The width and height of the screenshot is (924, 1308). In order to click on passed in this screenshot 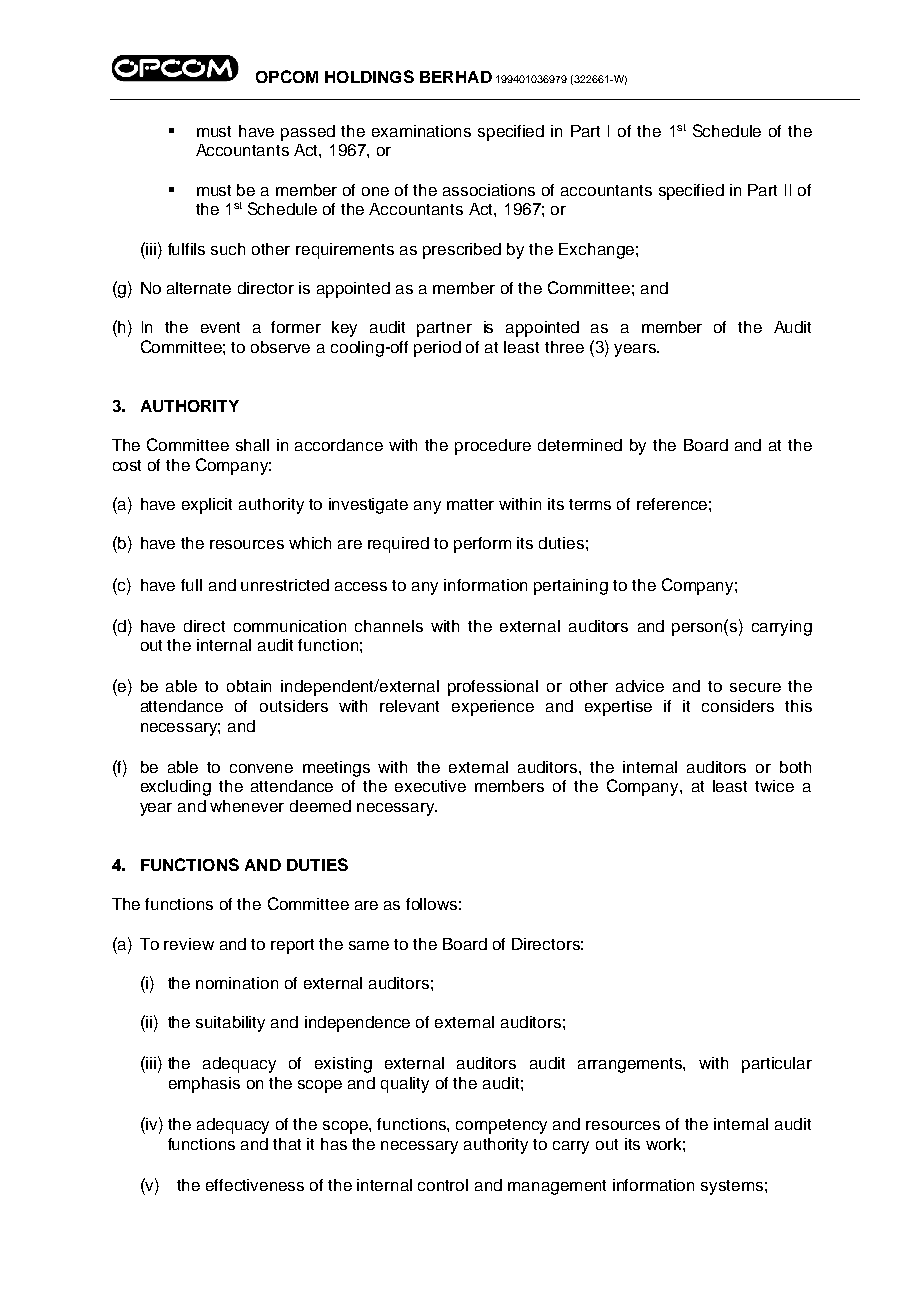, I will do `click(308, 133)`.
